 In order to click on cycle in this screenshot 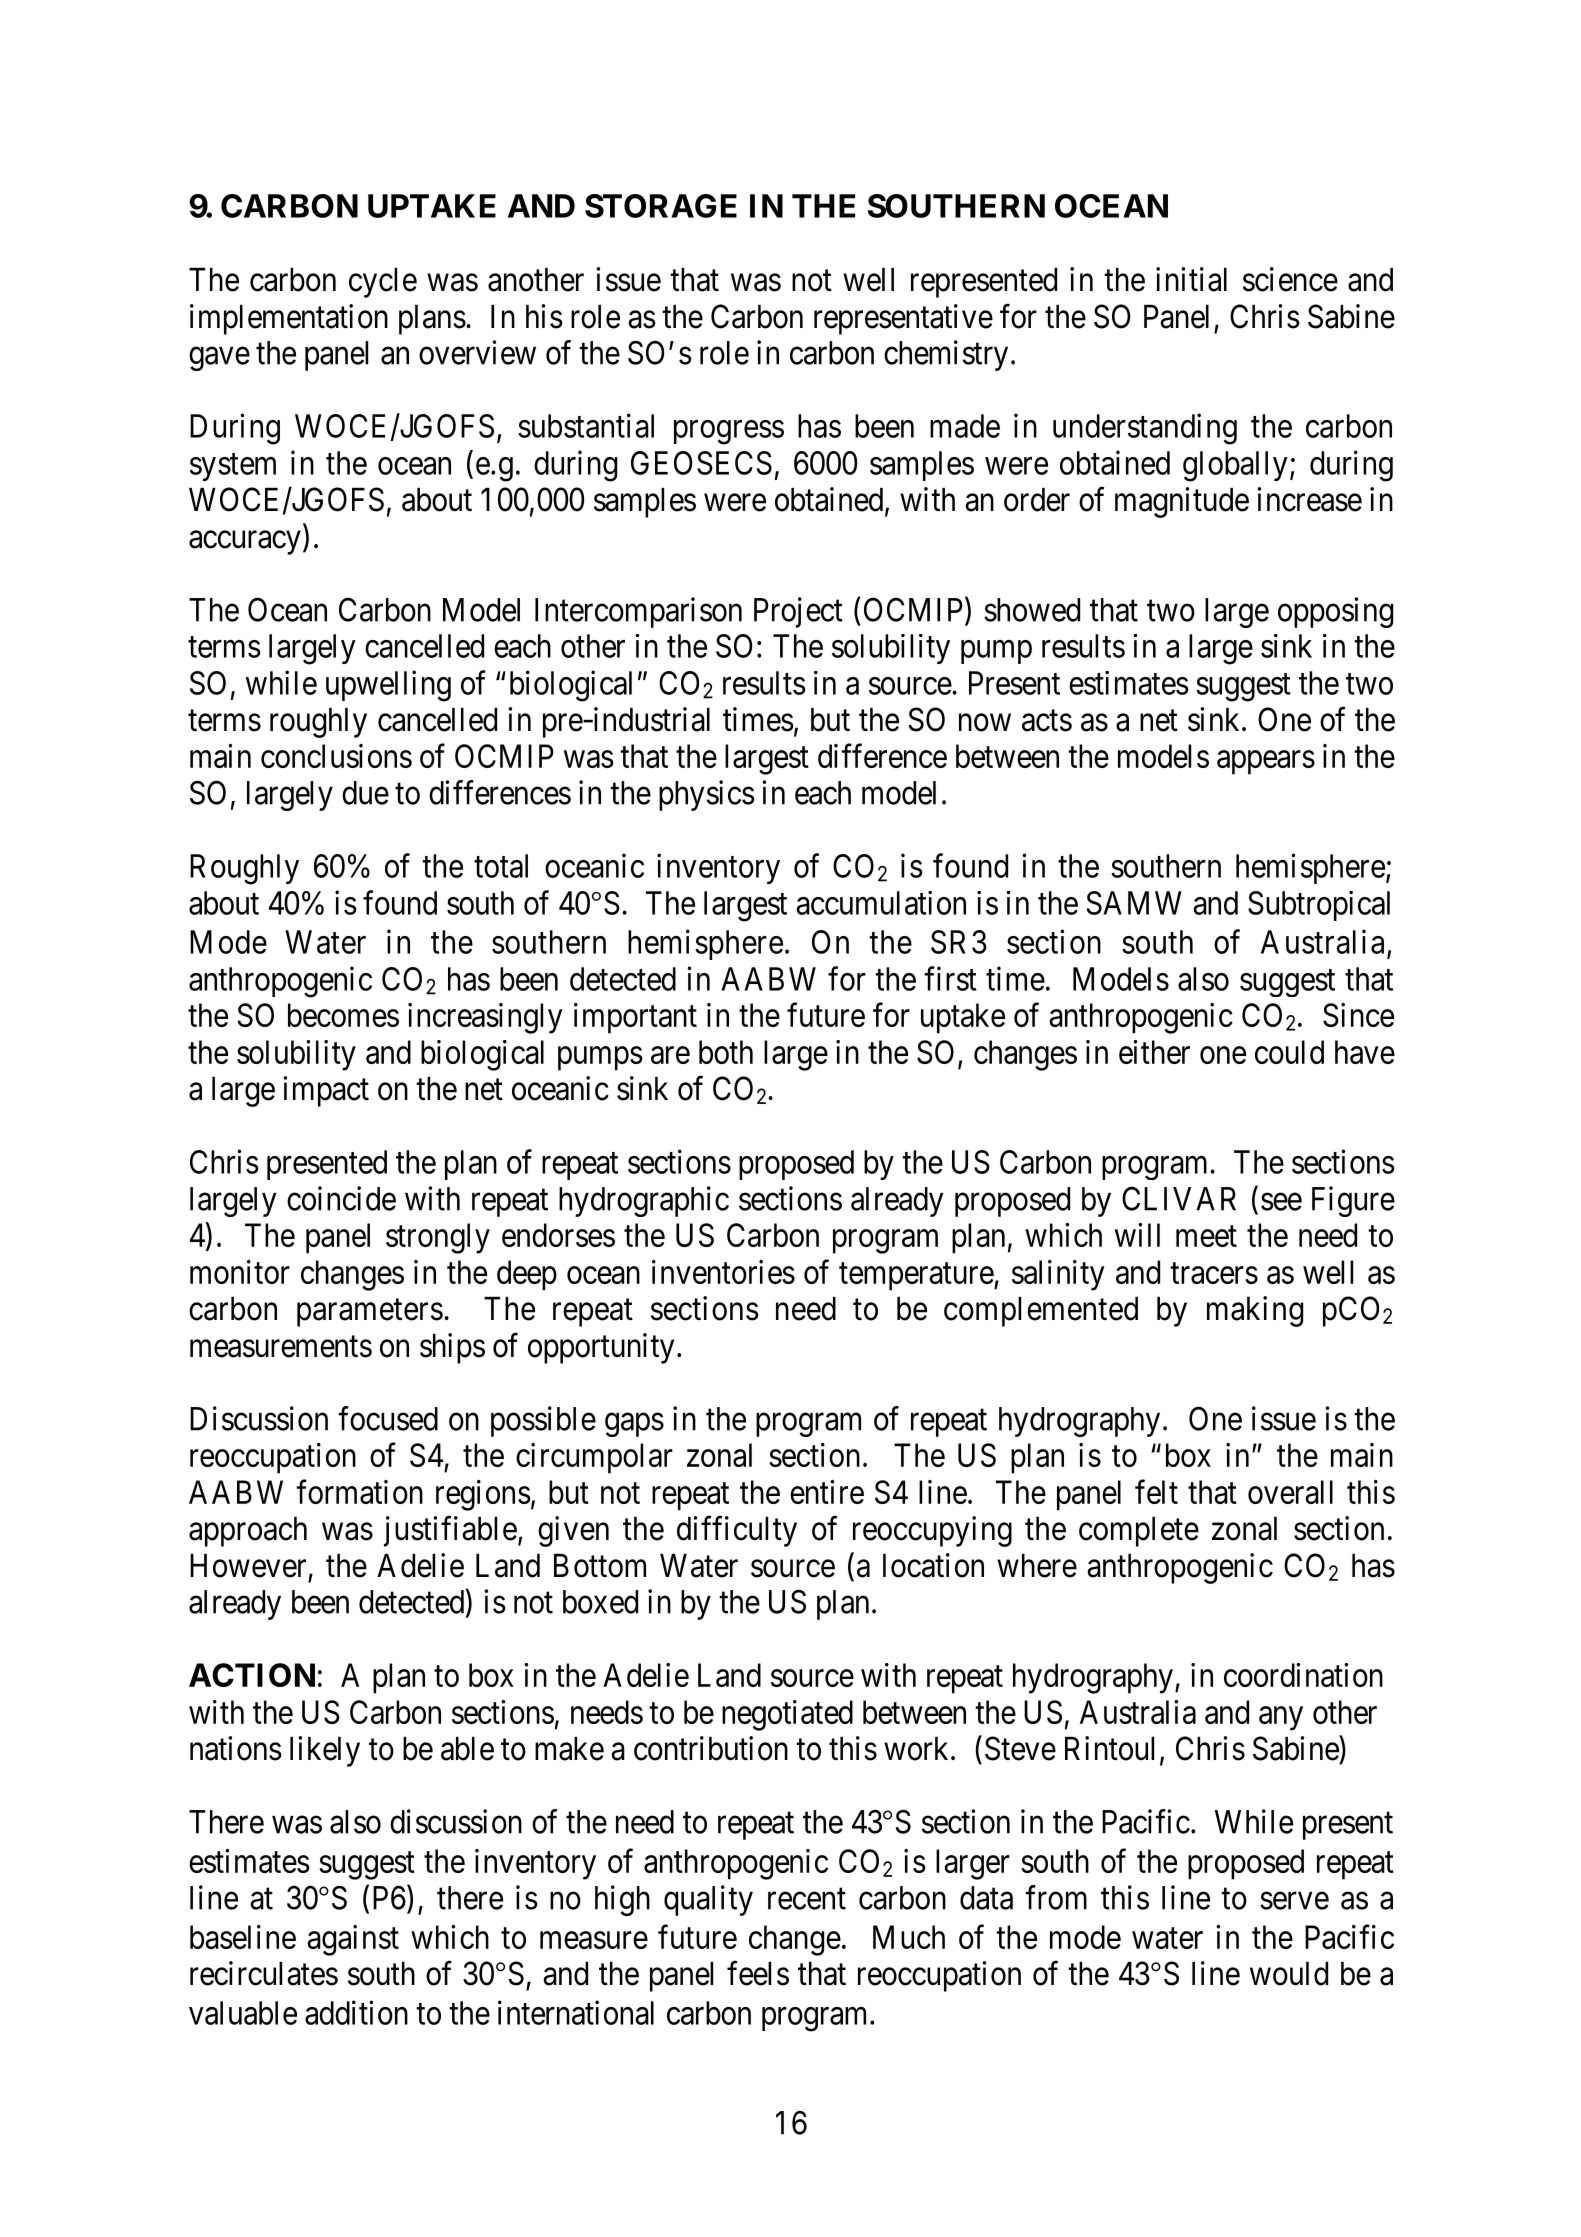, I will do `click(383, 283)`.
